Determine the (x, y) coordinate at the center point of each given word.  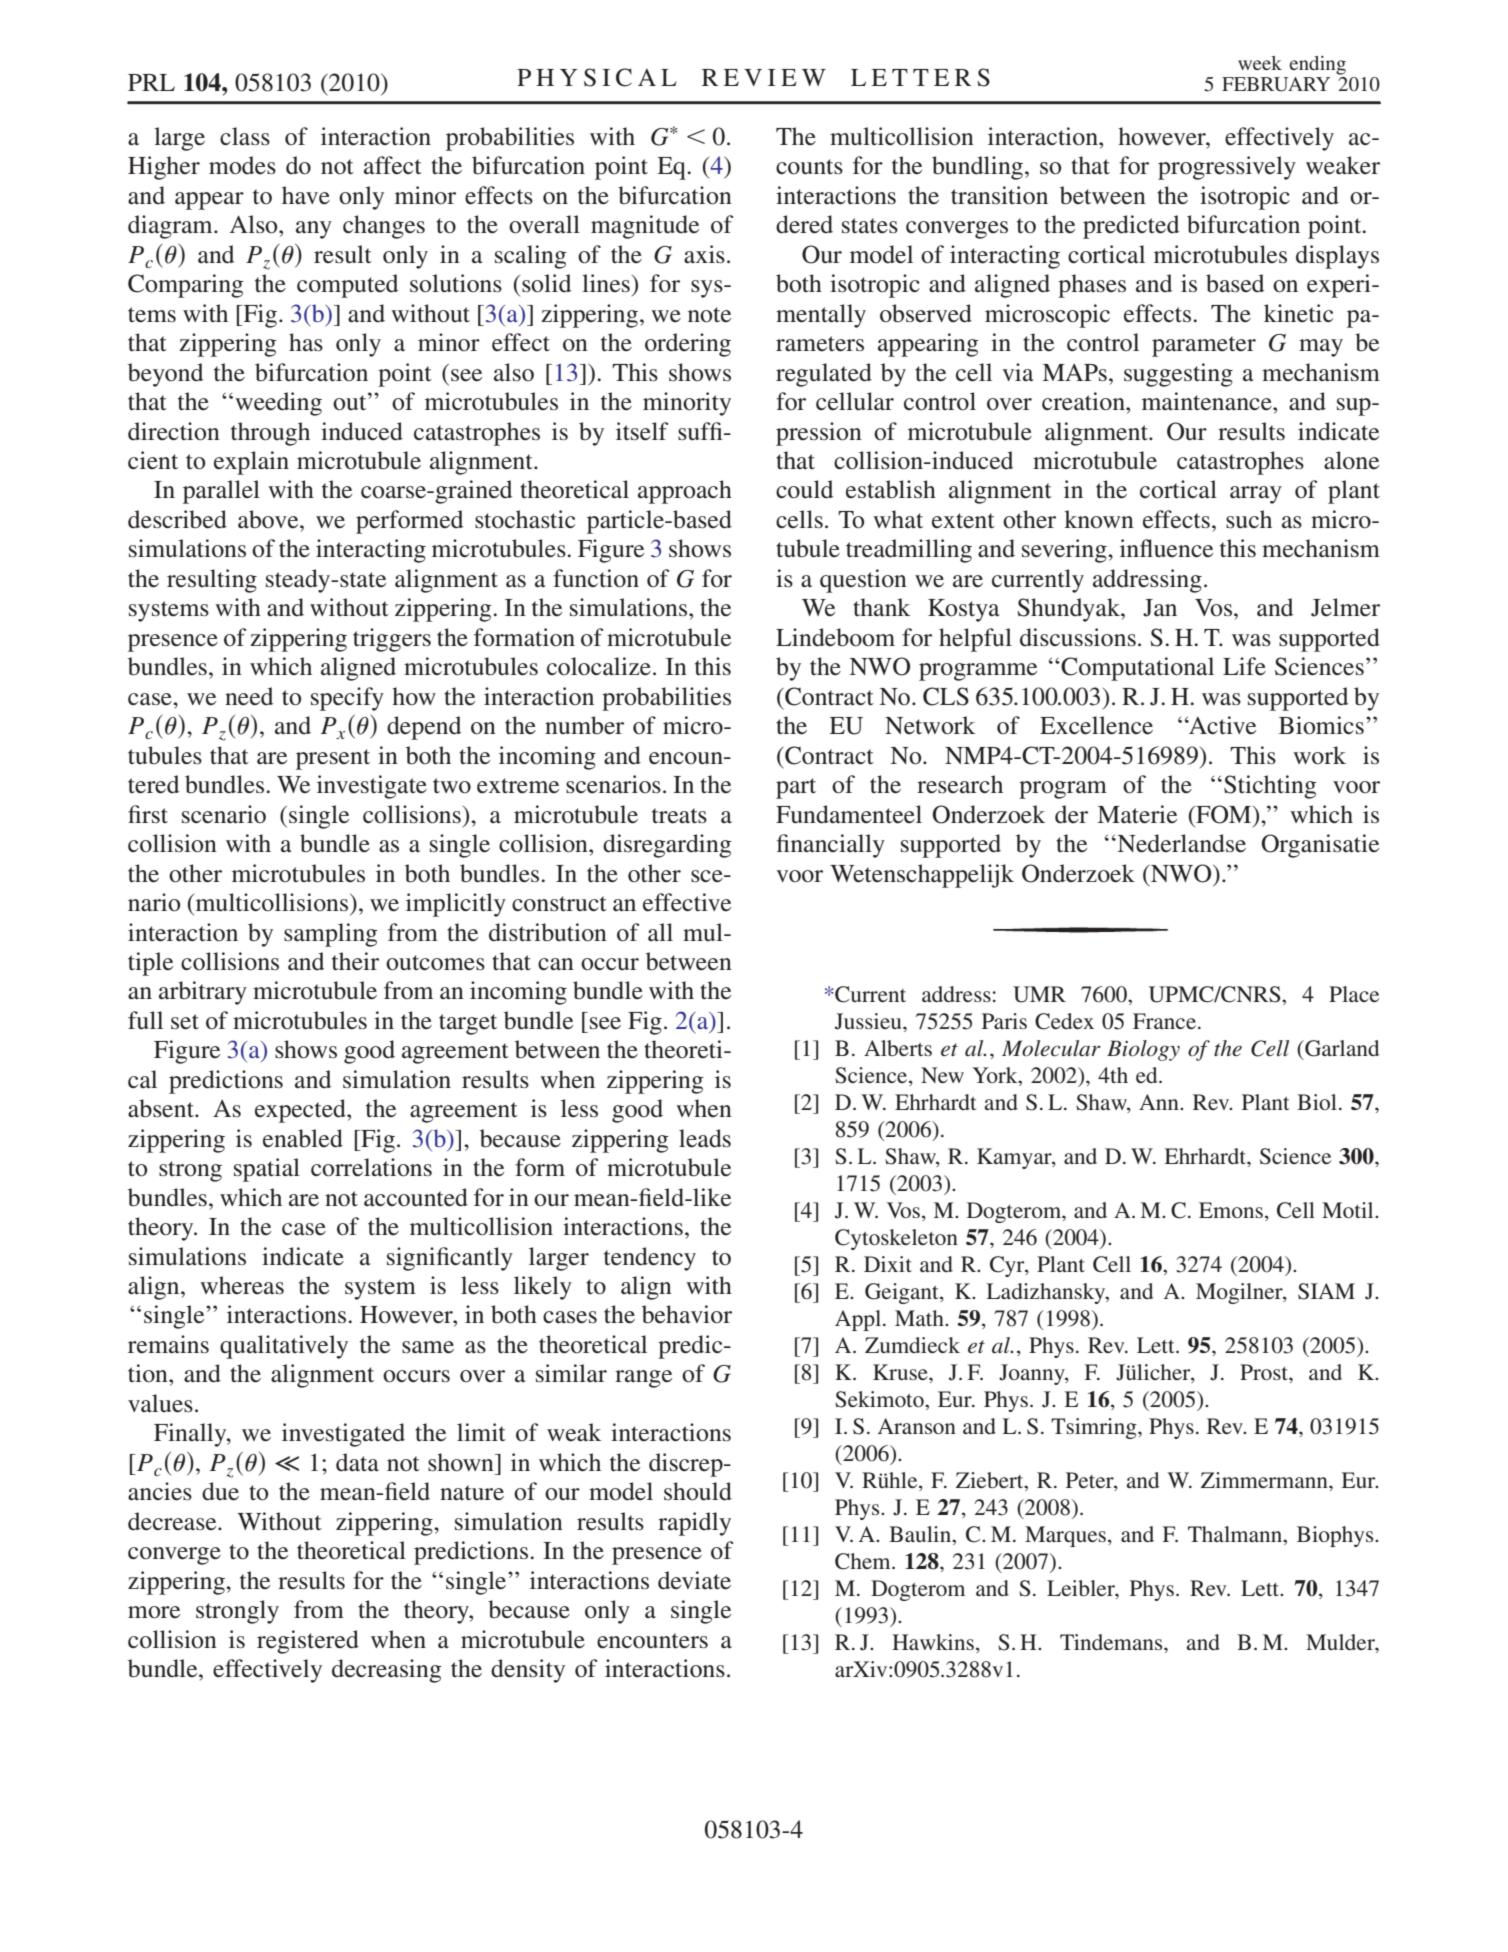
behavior (687, 1314)
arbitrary (203, 993)
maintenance (1208, 401)
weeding (278, 404)
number (584, 725)
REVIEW (764, 77)
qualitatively (284, 1347)
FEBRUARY (1276, 84)
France (1164, 1021)
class (245, 136)
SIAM (1326, 1291)
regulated (824, 375)
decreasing (387, 1671)
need (249, 696)
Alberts (898, 1048)
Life (1244, 666)
